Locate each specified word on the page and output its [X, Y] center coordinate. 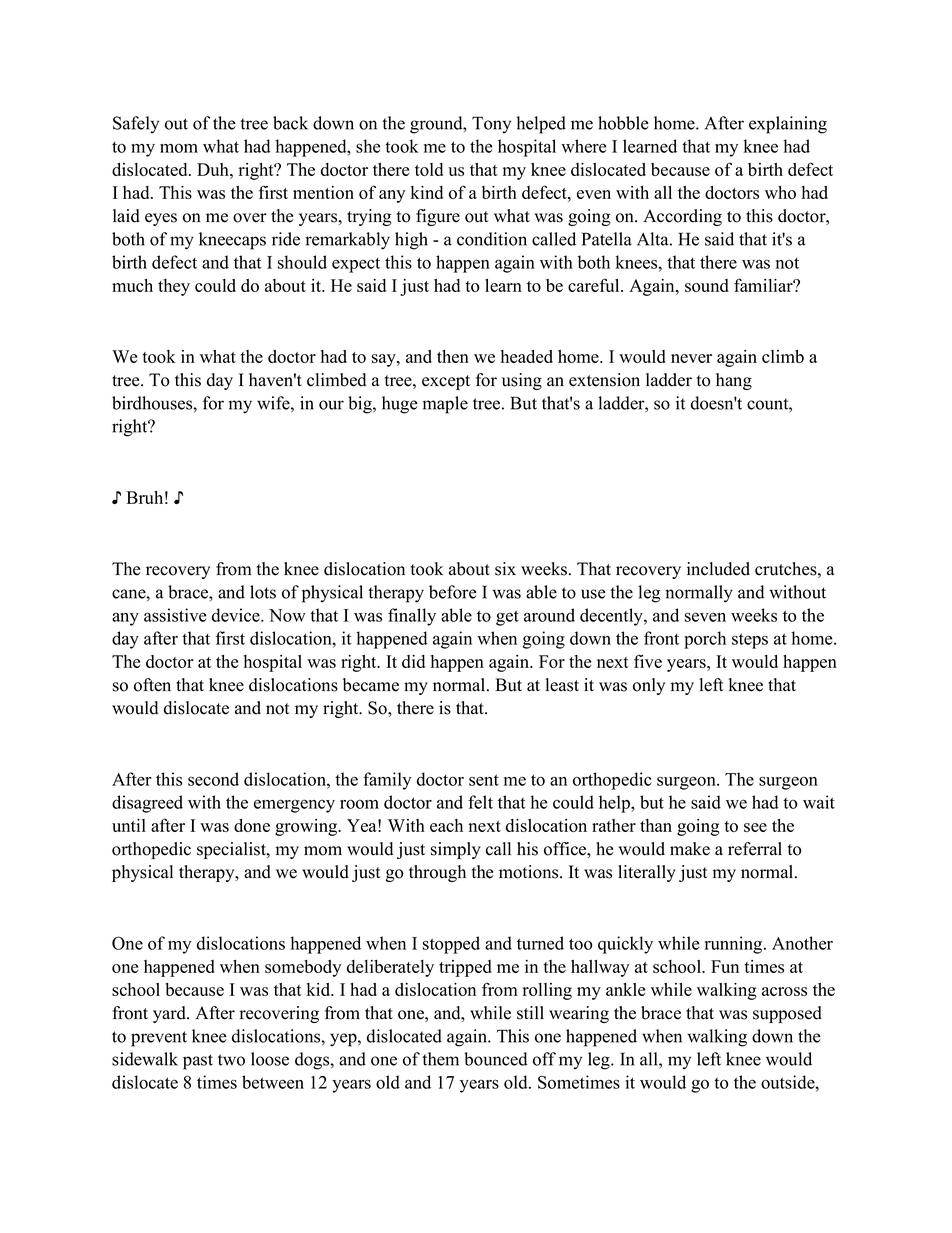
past [198, 1062]
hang [734, 381]
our [331, 405]
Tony [491, 125]
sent [484, 780]
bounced [496, 1059]
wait [819, 802]
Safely [136, 125]
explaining [788, 125]
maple [445, 405]
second [213, 779]
